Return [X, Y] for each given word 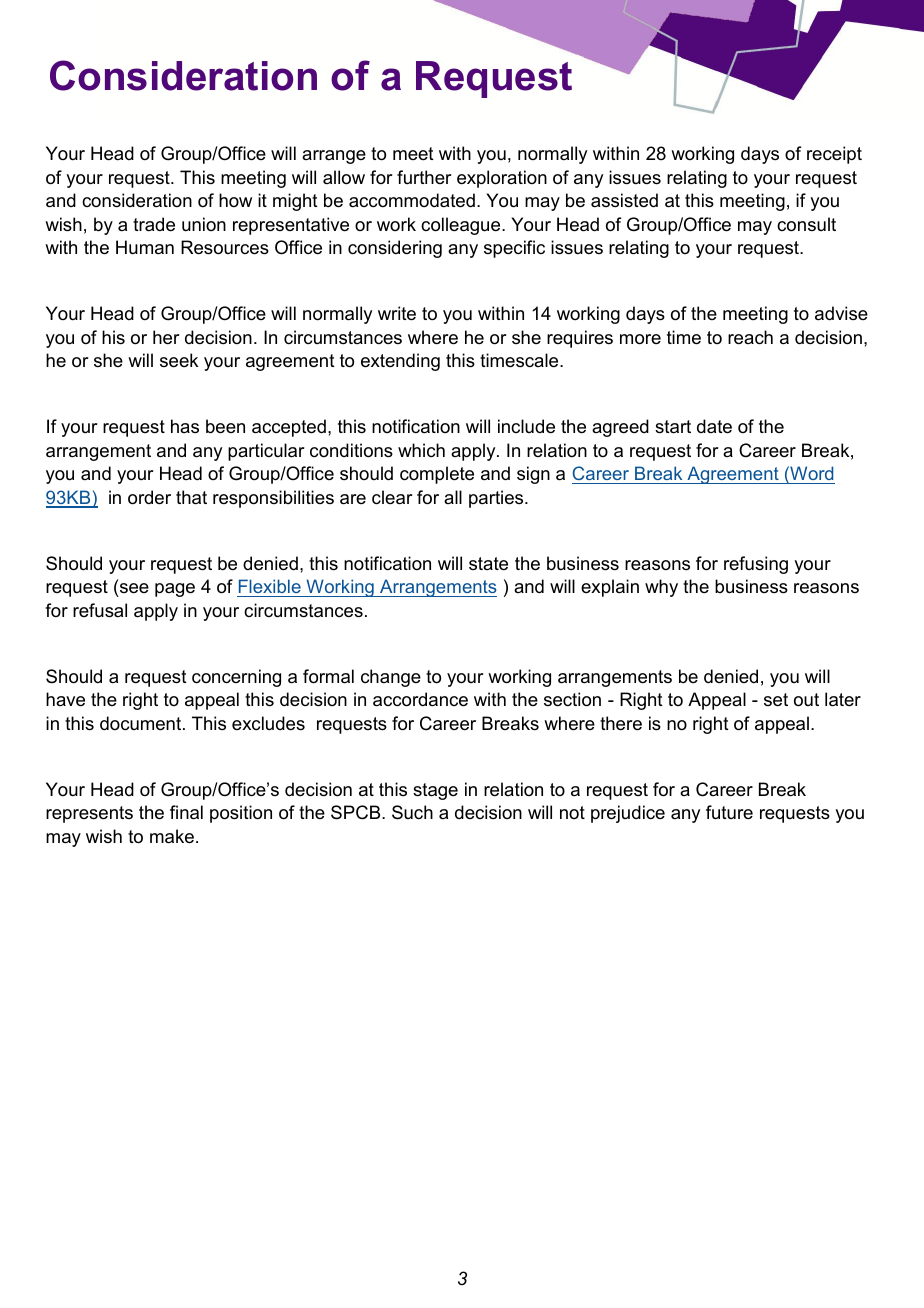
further [424, 177]
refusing [756, 565]
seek [179, 360]
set [776, 700]
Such [412, 812]
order [149, 497]
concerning [236, 678]
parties [497, 499]
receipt [834, 155]
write [397, 313]
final [186, 812]
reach [750, 337]
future [729, 812]
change [391, 678]
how [235, 200]
